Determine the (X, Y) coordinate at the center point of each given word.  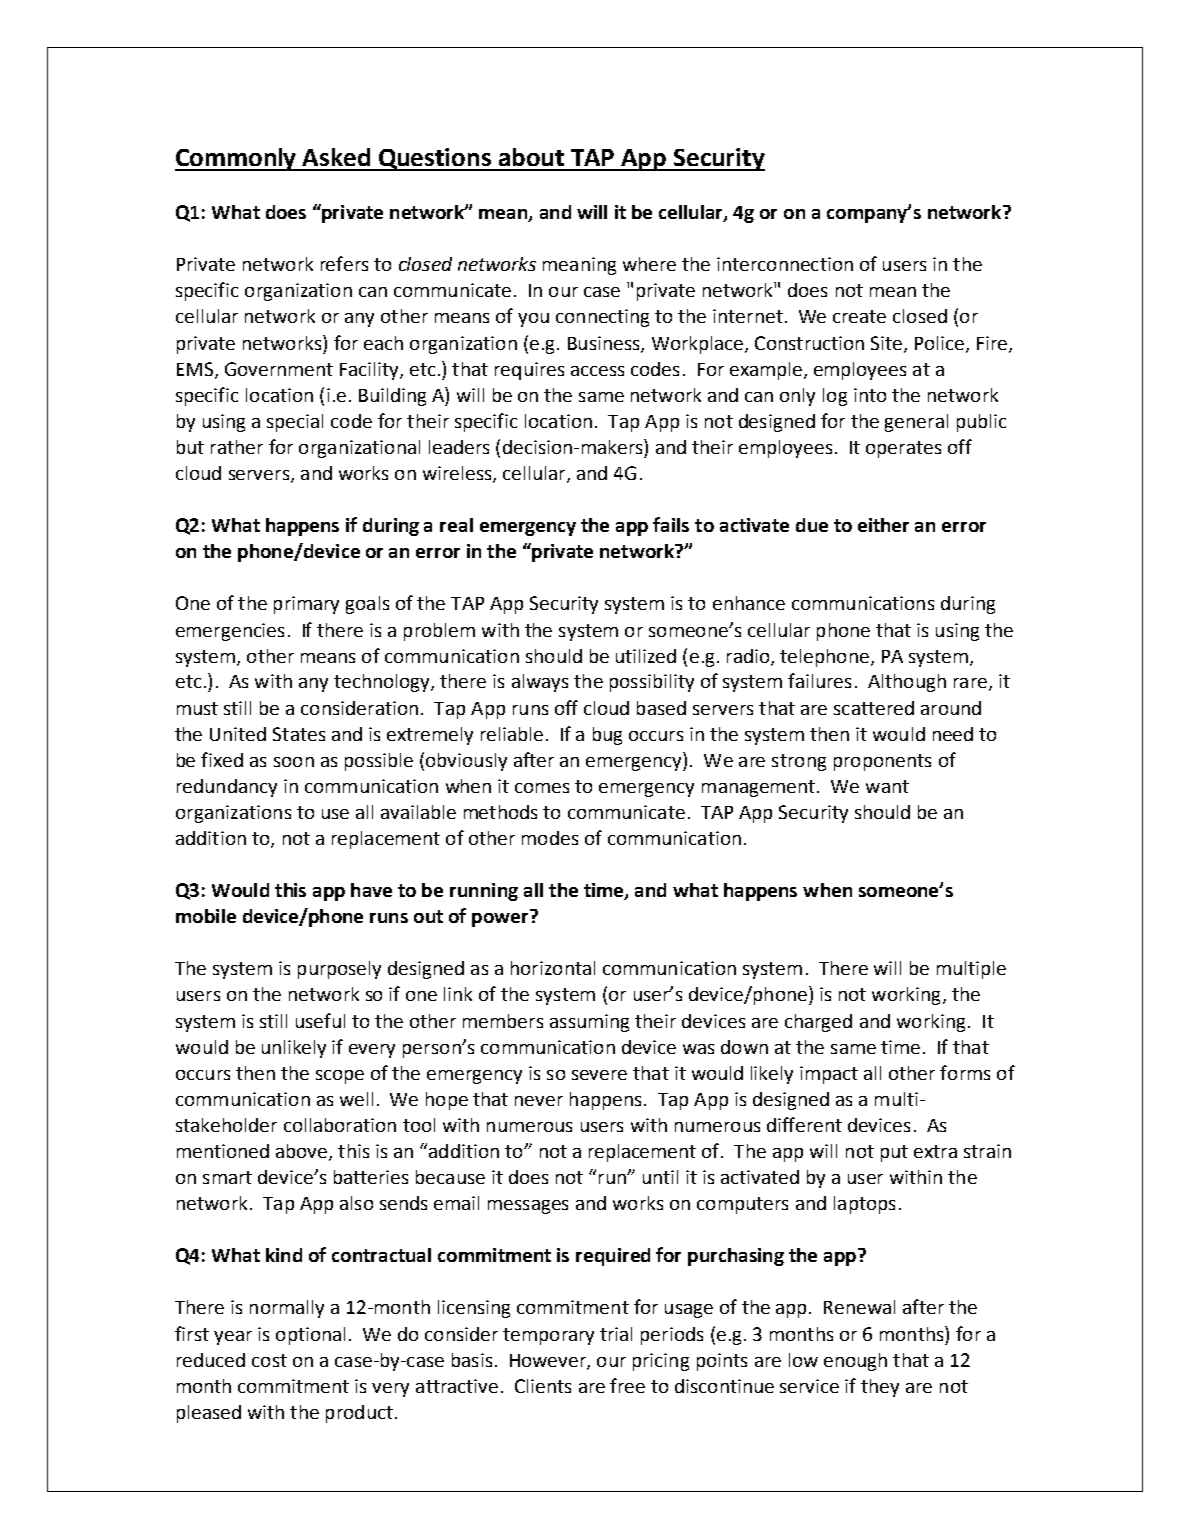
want (887, 786)
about (531, 157)
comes (542, 788)
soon (294, 762)
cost (269, 1360)
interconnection (785, 264)
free (627, 1385)
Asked (336, 157)
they (880, 1388)
